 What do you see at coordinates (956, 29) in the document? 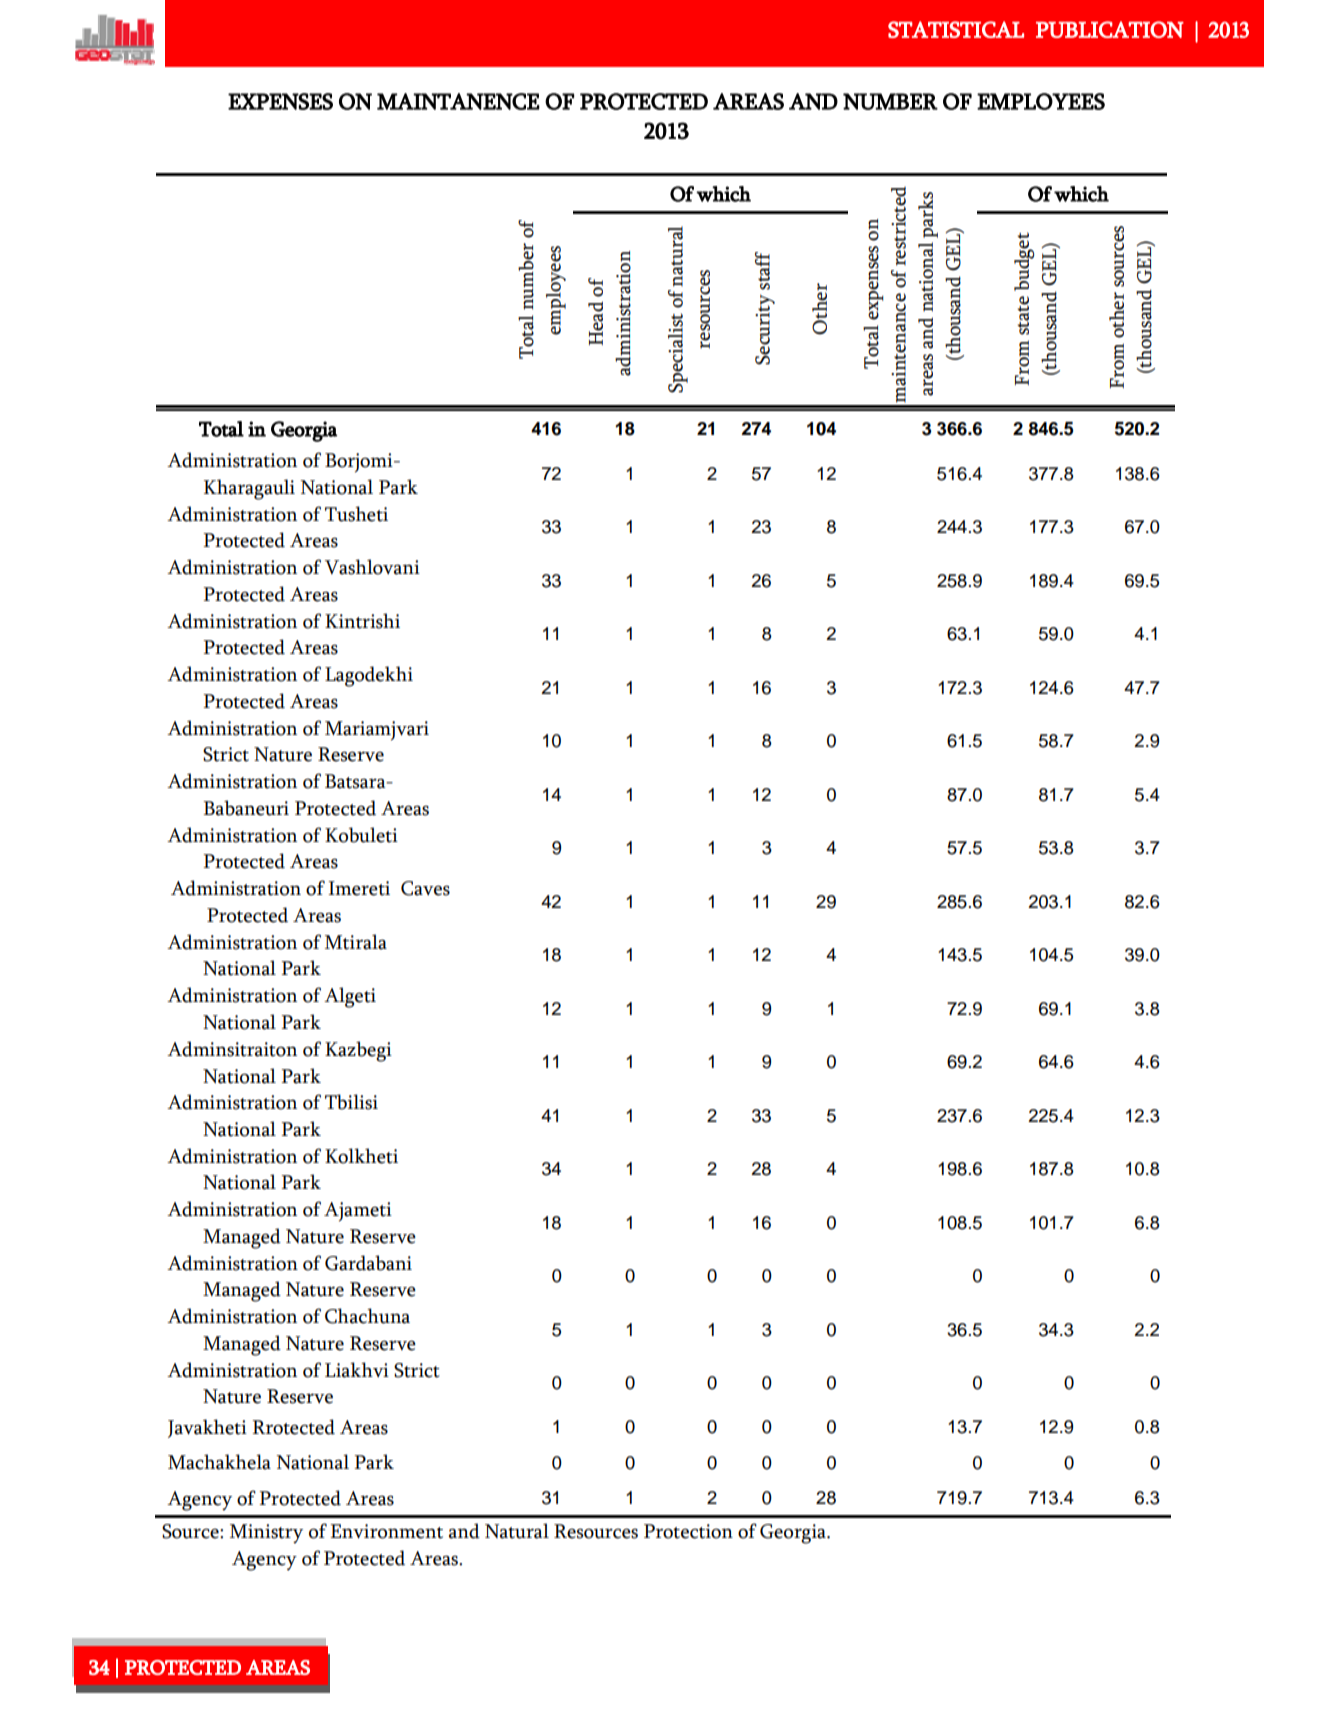
I see `STATISTICAL` at bounding box center [956, 29].
